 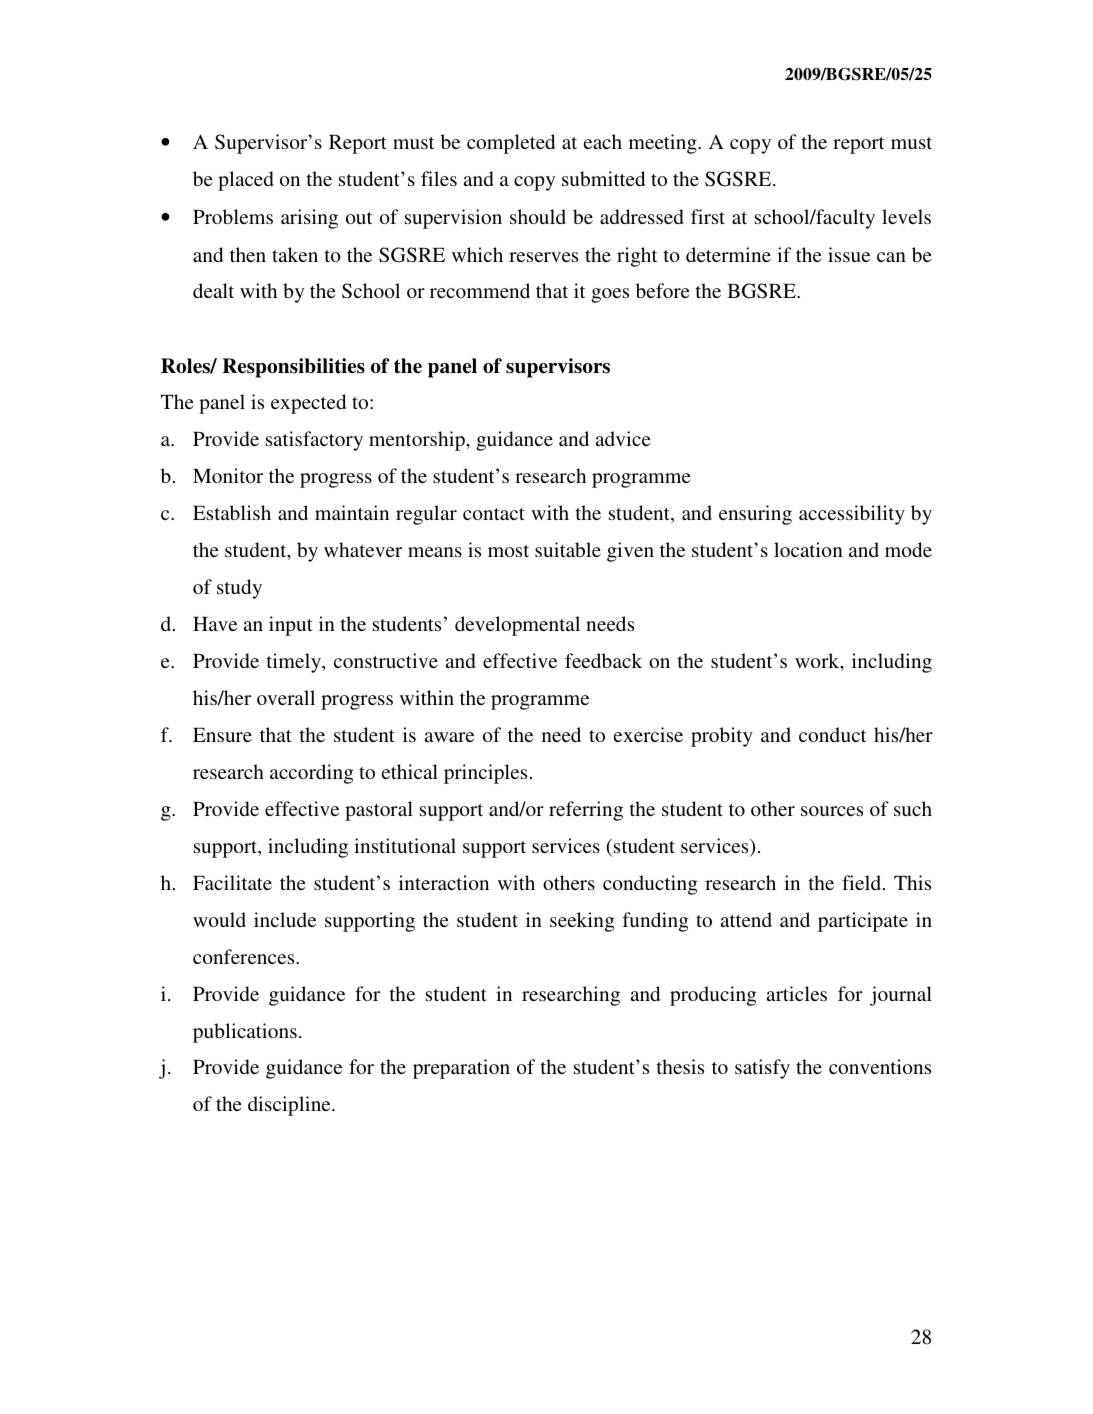 I want to click on levels, so click(x=906, y=216).
